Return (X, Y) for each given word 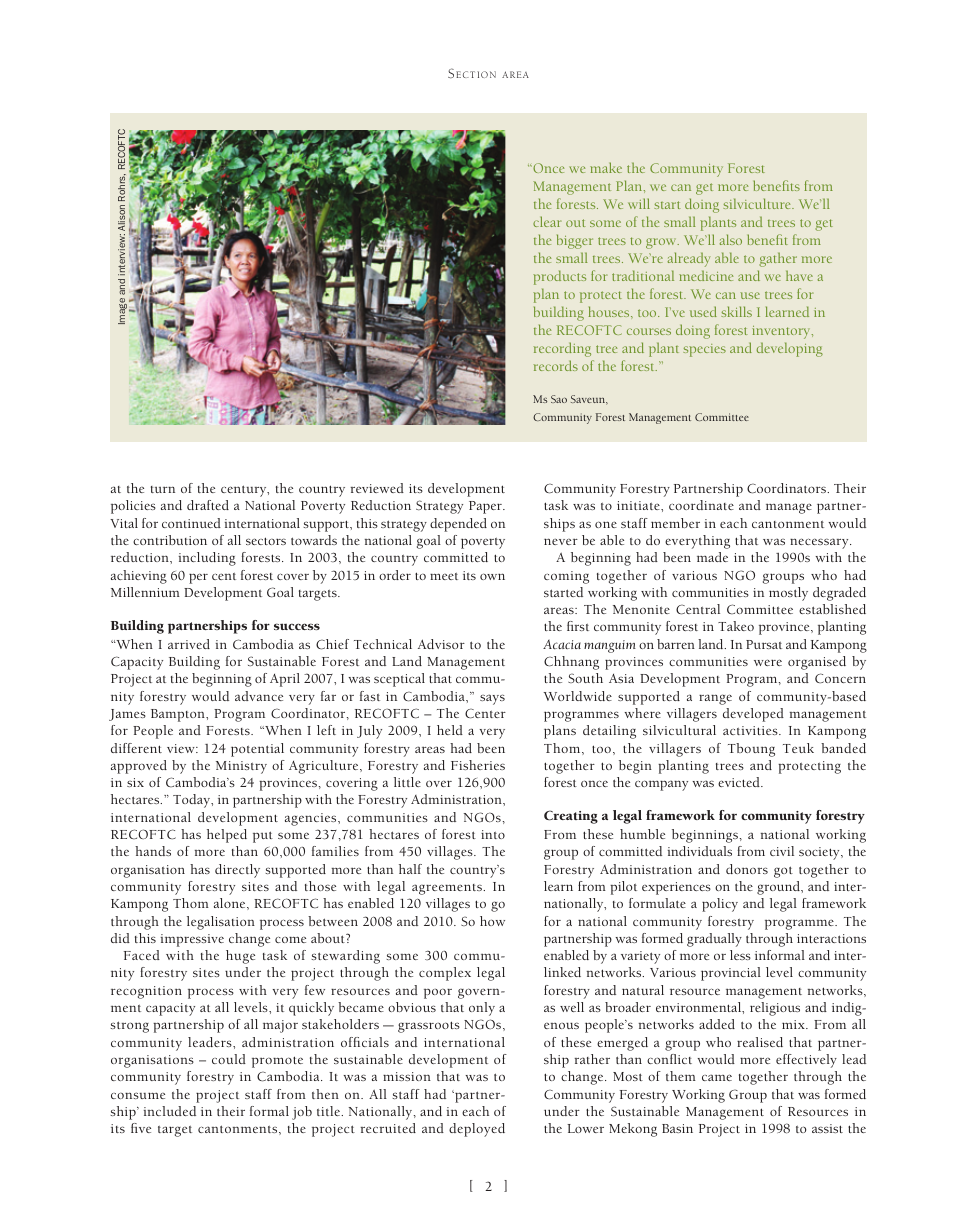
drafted (208, 505)
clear (547, 221)
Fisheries (478, 765)
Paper (486, 507)
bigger (575, 241)
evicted (740, 782)
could (229, 1059)
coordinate (701, 505)
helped (227, 836)
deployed (477, 1130)
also (730, 239)
